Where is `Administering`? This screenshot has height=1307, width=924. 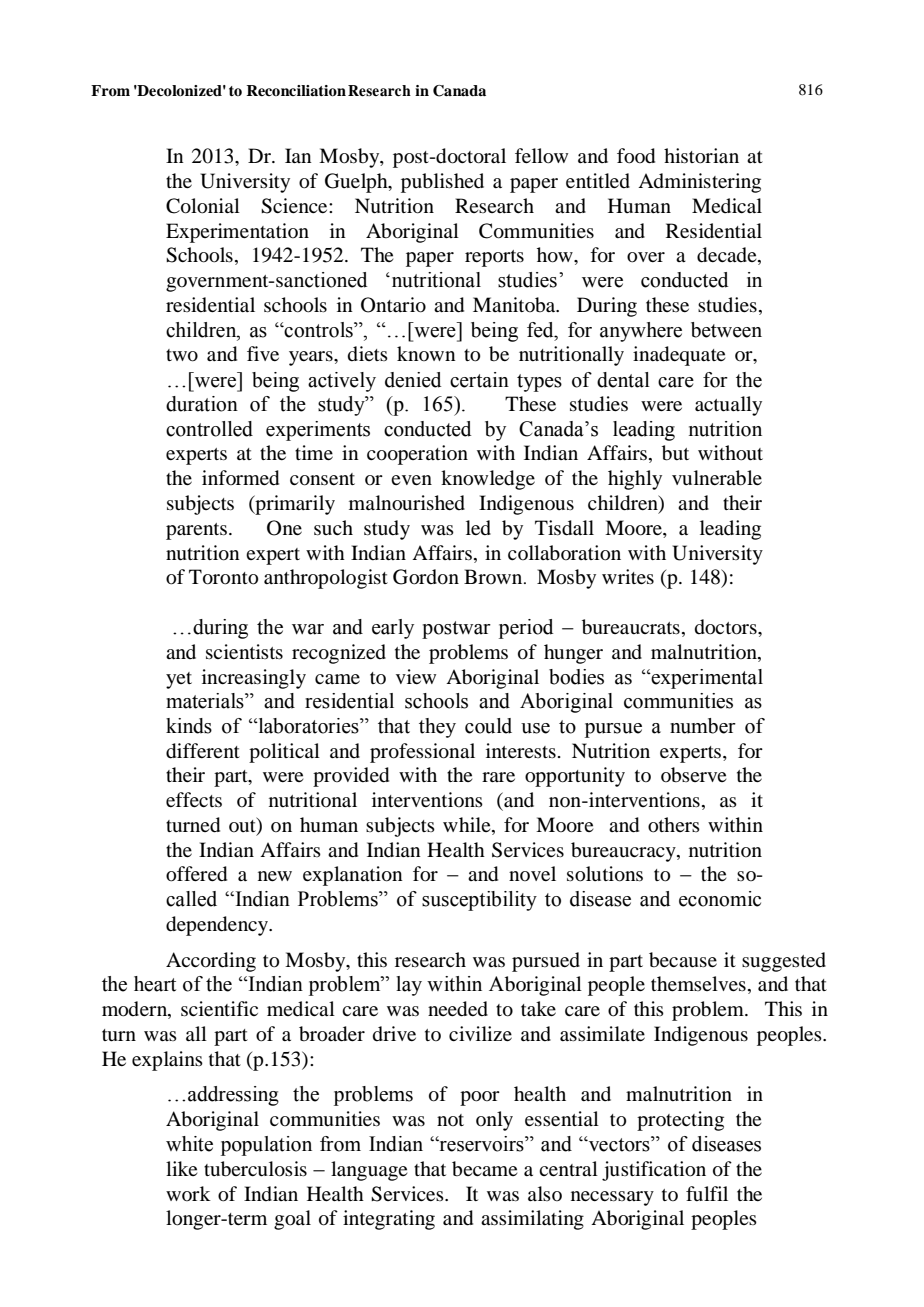
Administering is located at coordinates (699, 183).
